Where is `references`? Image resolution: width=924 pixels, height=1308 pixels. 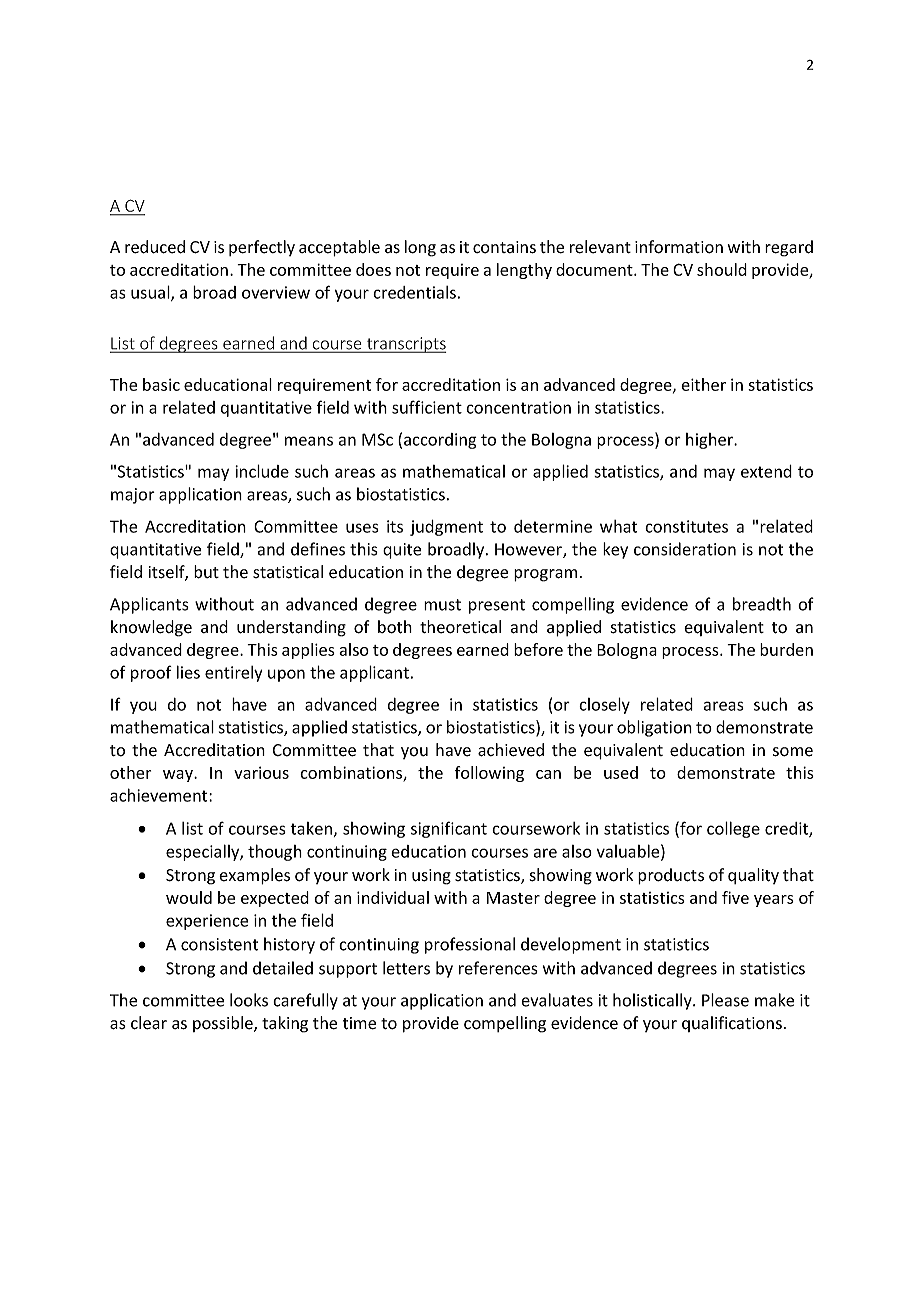
references is located at coordinates (498, 968).
